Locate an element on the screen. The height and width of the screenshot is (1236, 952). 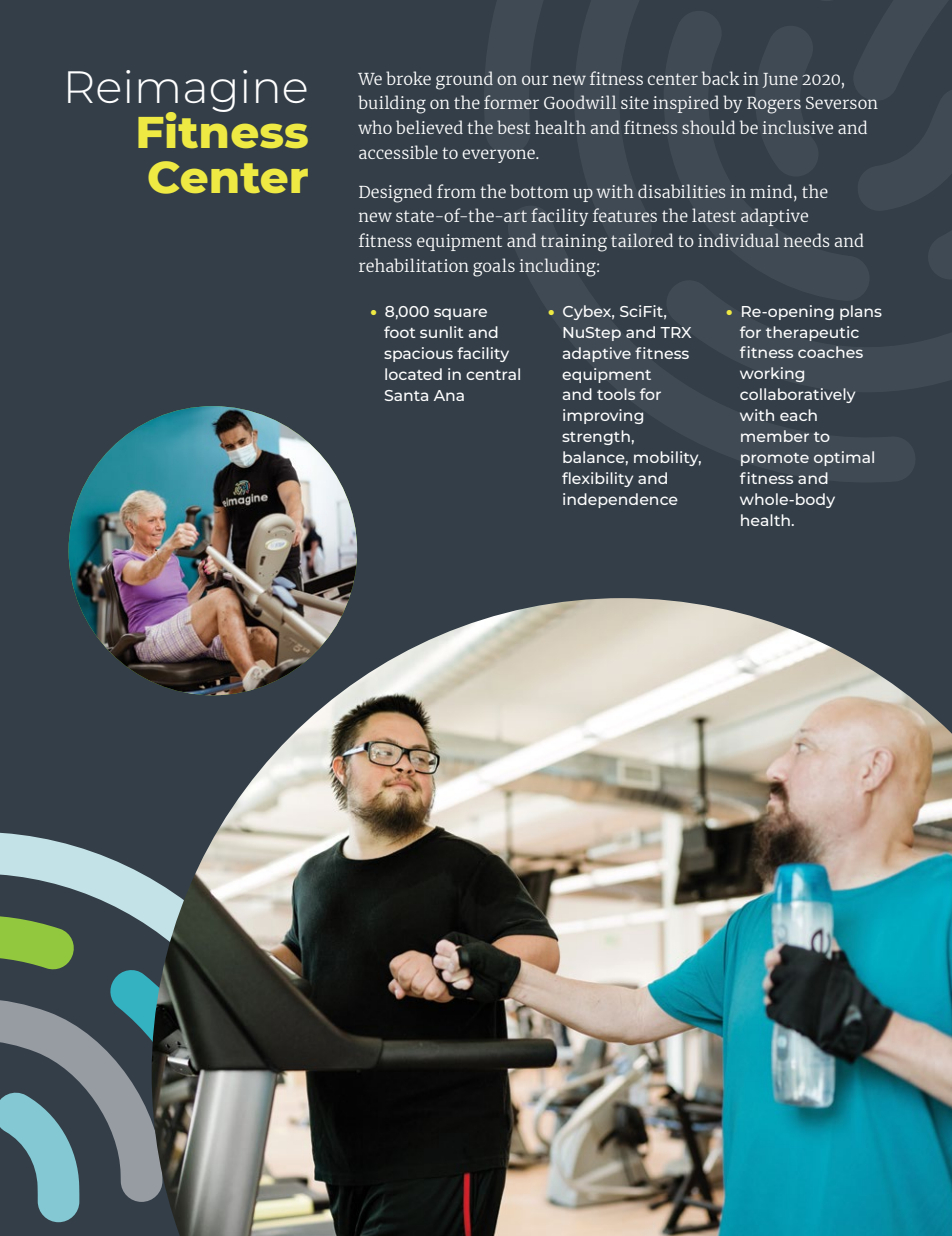
improving is located at coordinates (603, 416).
